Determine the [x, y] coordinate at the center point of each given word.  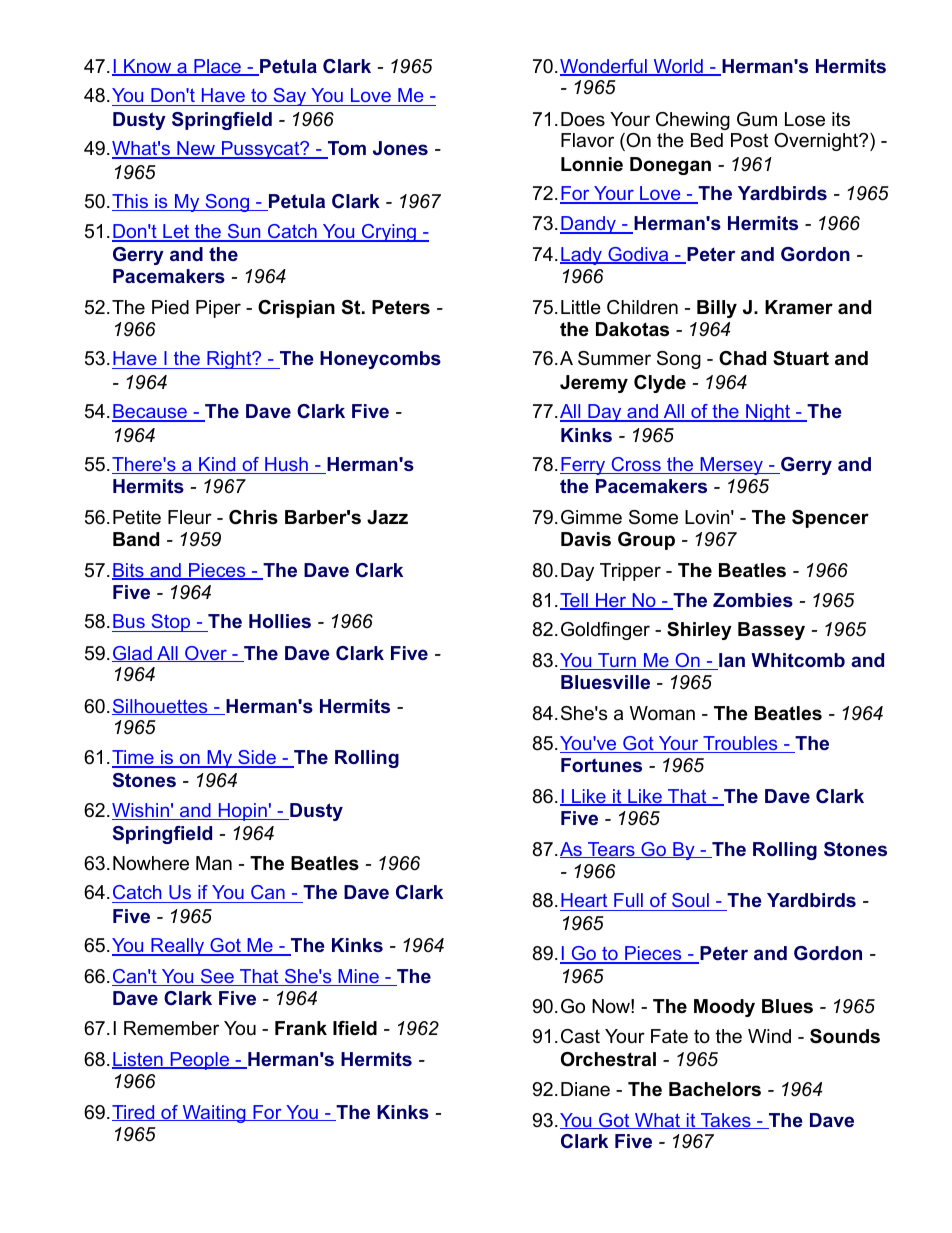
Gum [757, 119]
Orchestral [608, 1059]
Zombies [753, 600]
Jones [400, 148]
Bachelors [715, 1089]
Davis [586, 539]
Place [217, 67]
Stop [171, 623]
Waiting [214, 1114]
